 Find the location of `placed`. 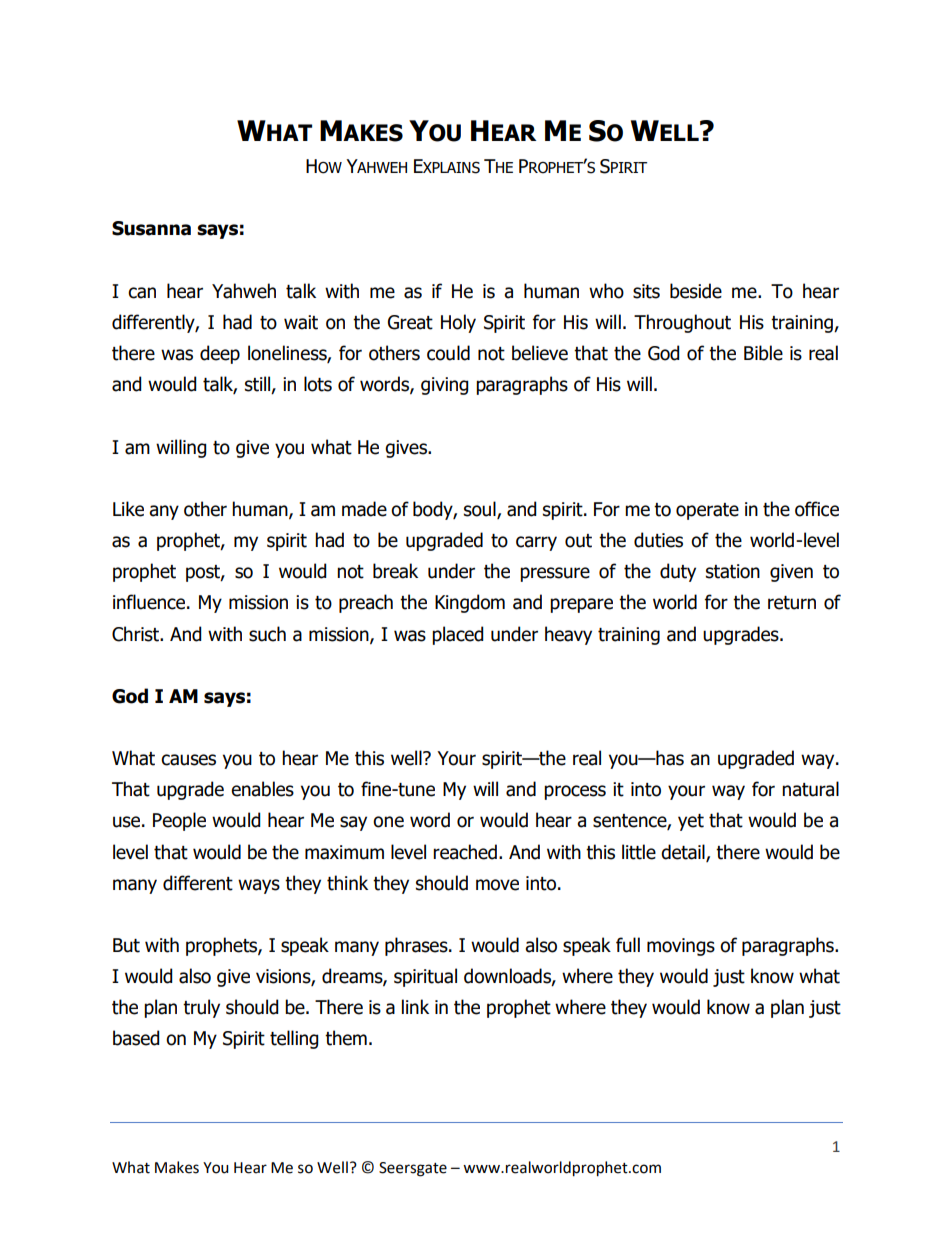

placed is located at coordinates (458, 635).
